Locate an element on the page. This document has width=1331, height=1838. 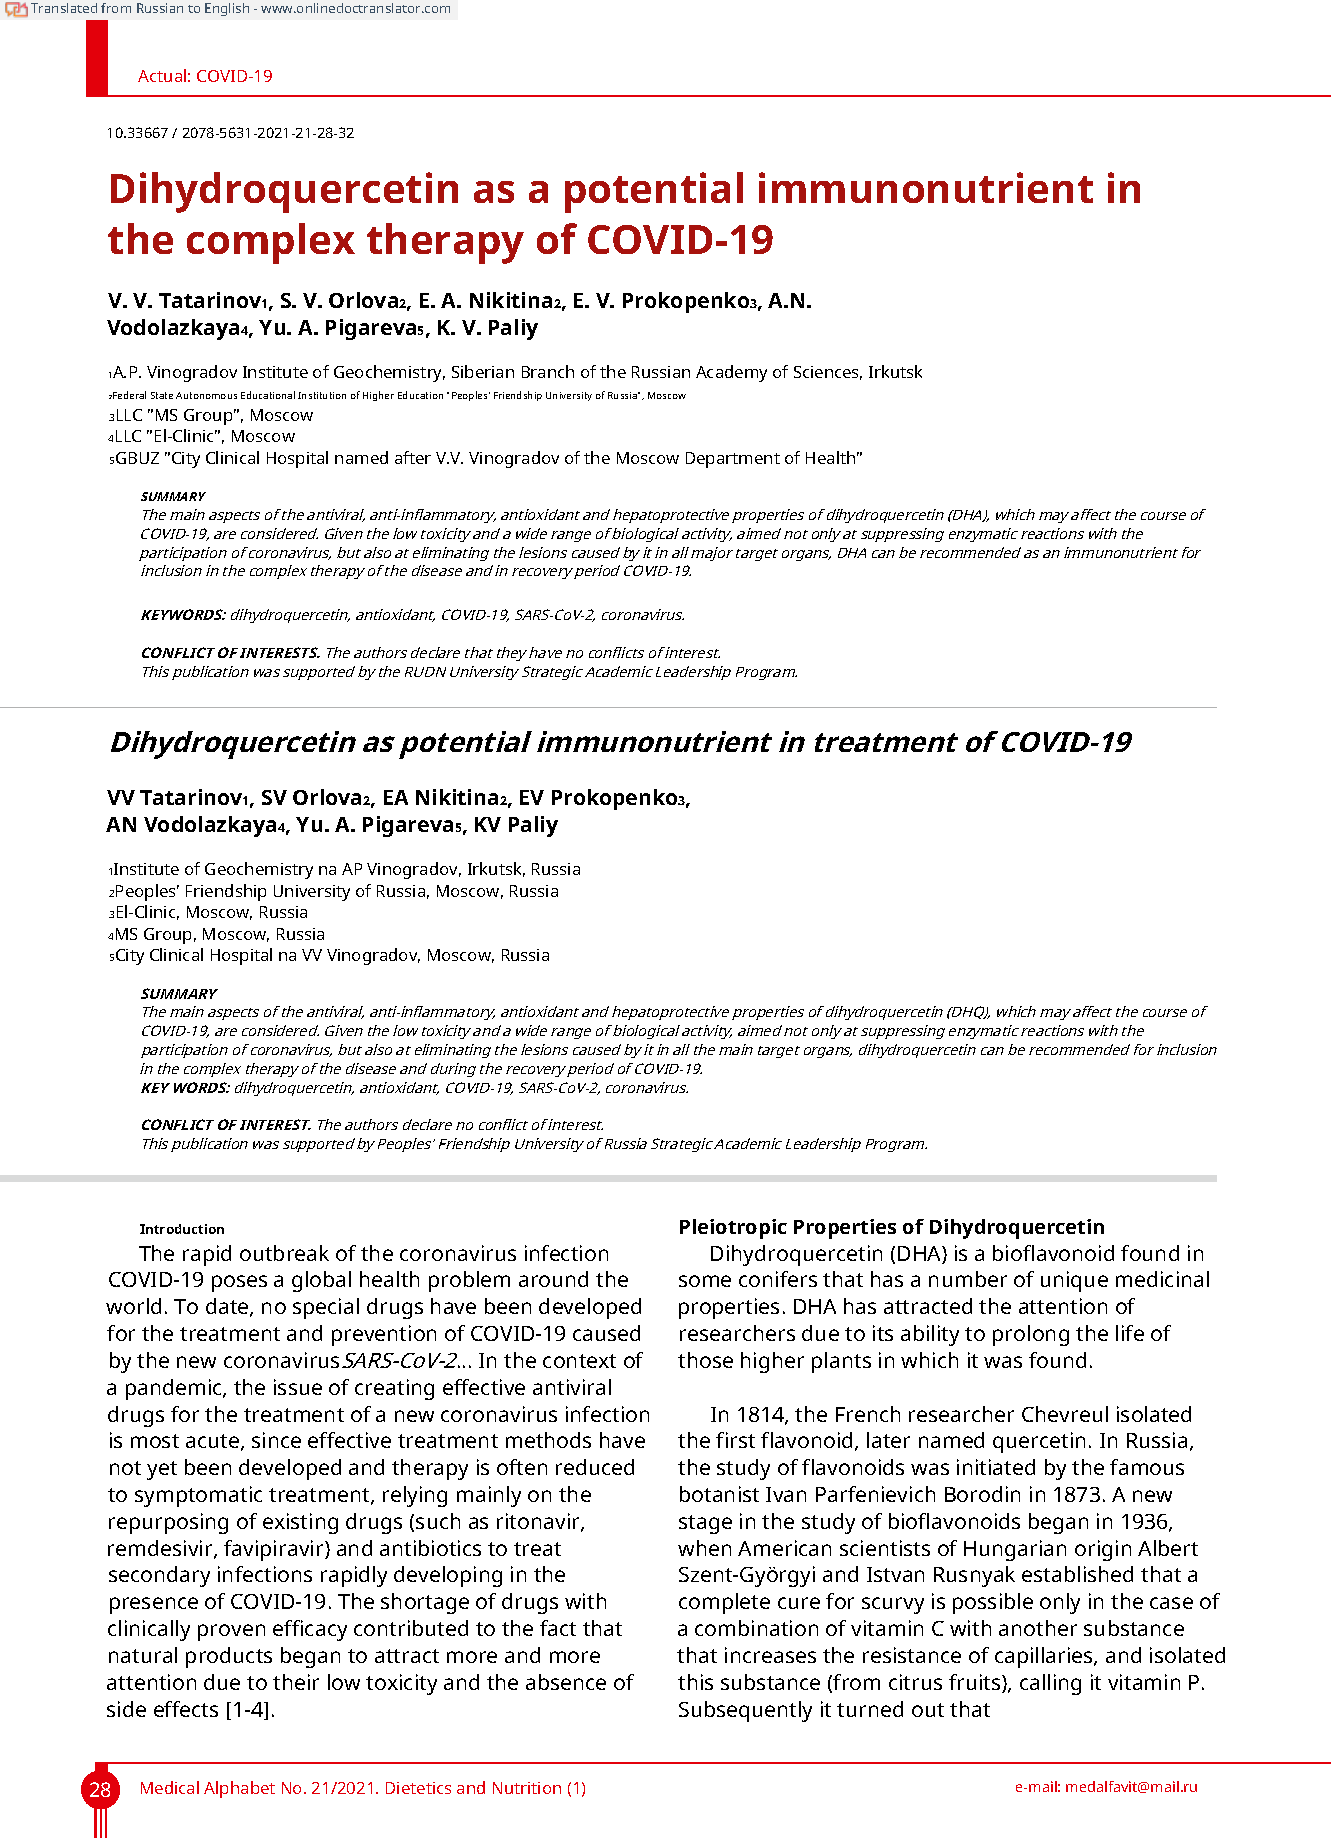
Pleiotropic is located at coordinates (733, 1229).
